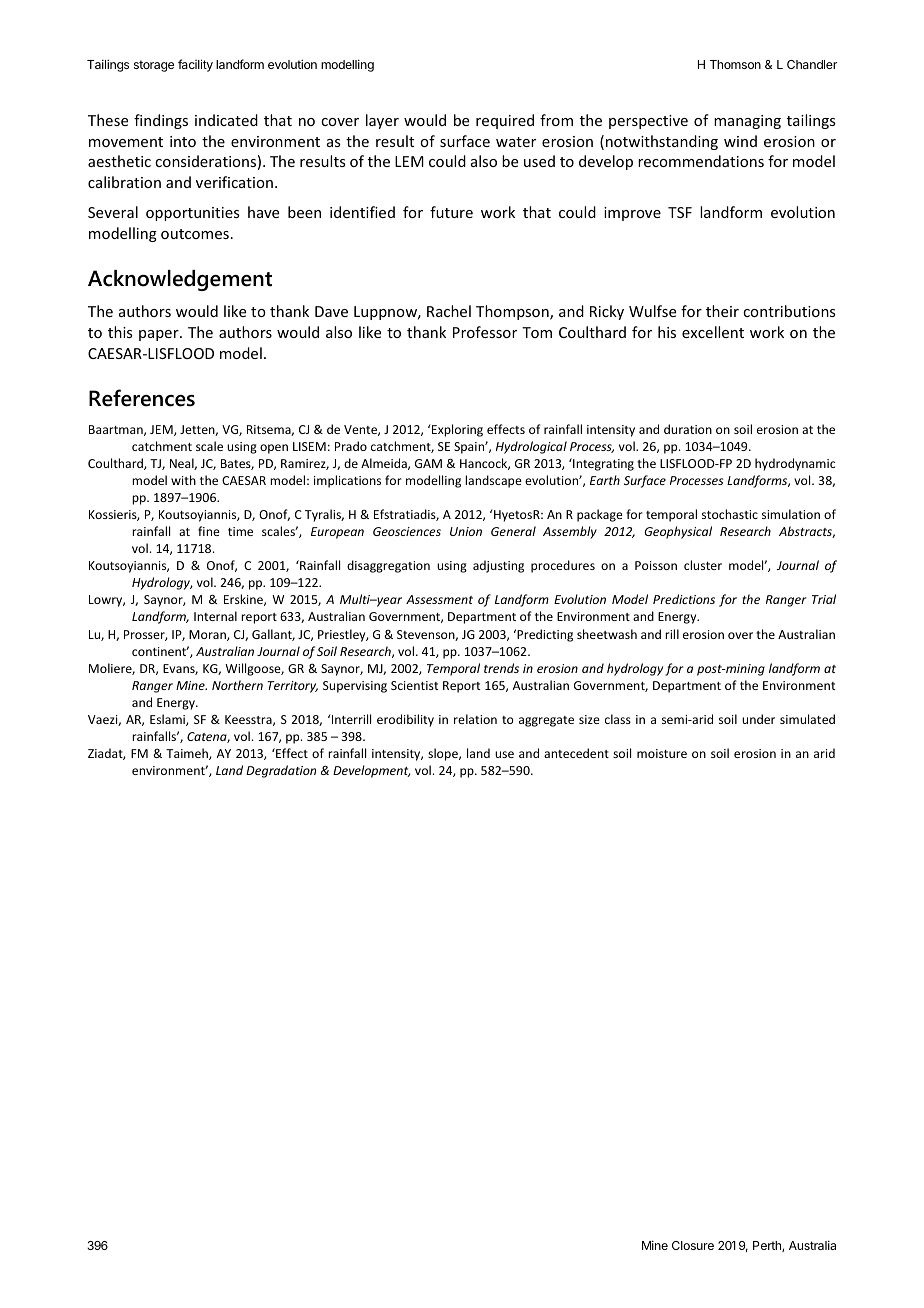  What do you see at coordinates (758, 719) in the page?
I see `under` at bounding box center [758, 719].
